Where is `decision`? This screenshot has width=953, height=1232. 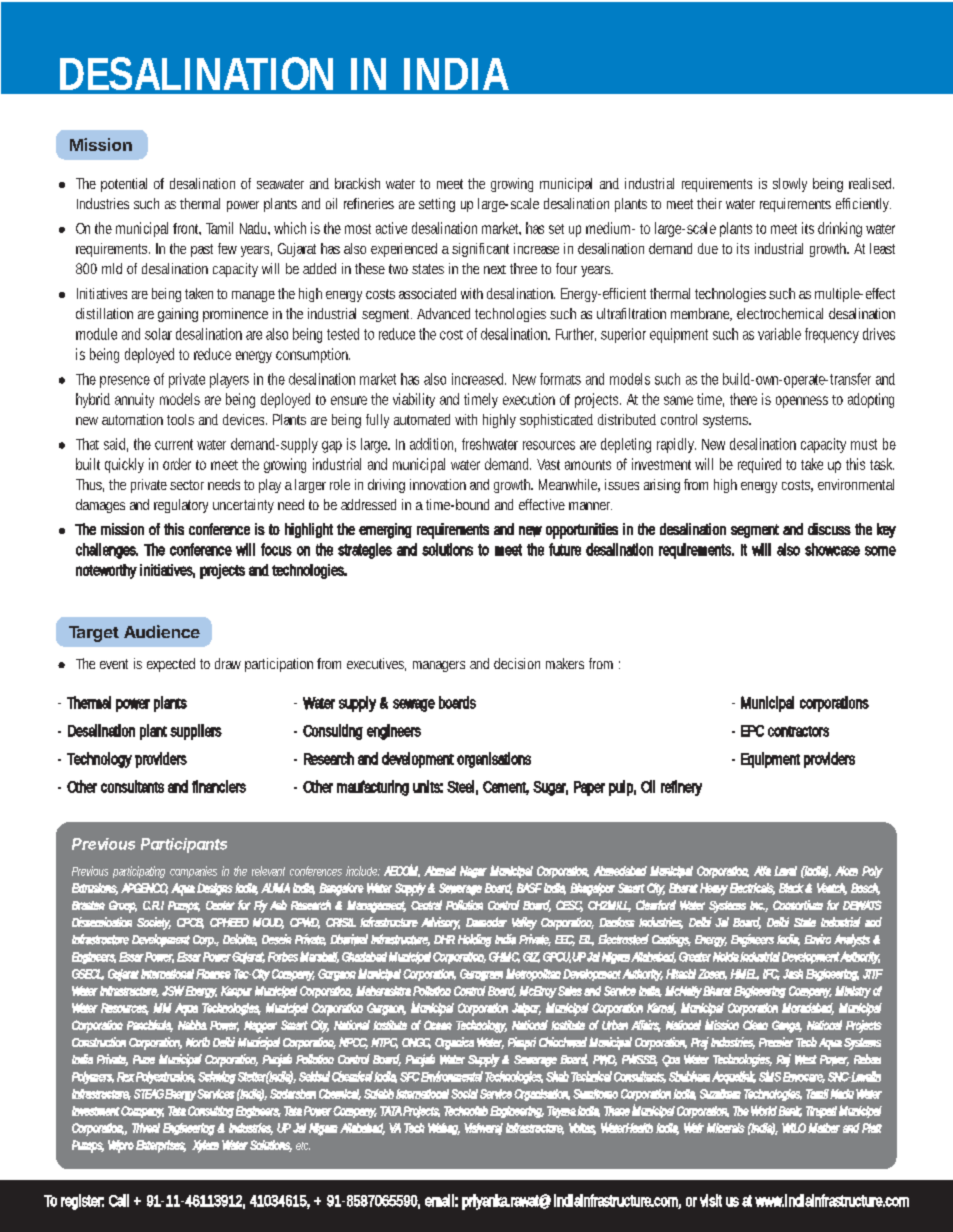
decision is located at coordinates (517, 663).
